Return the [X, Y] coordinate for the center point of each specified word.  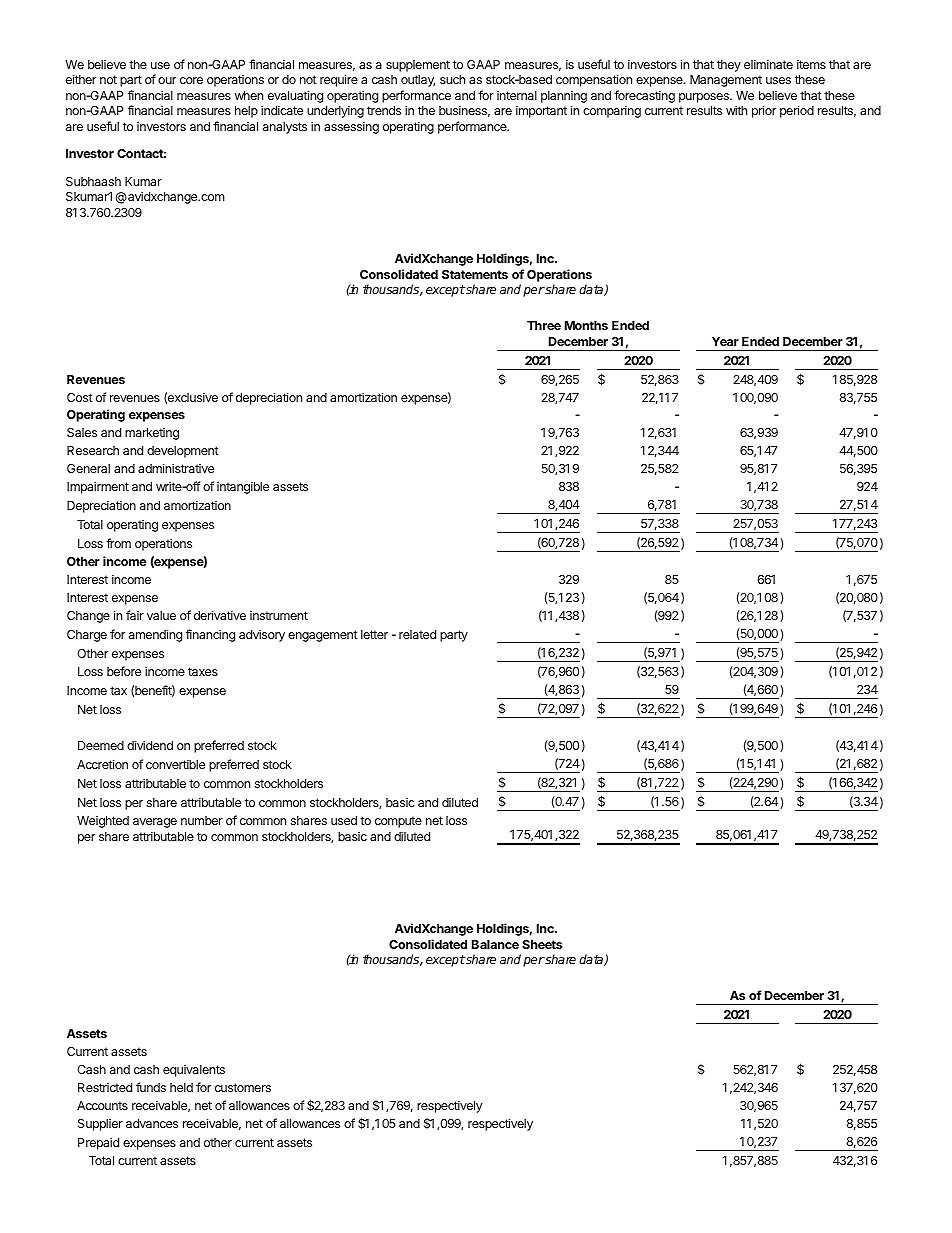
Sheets [542, 944]
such [452, 79]
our [167, 80]
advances [152, 1123]
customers [243, 1087]
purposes [705, 98]
